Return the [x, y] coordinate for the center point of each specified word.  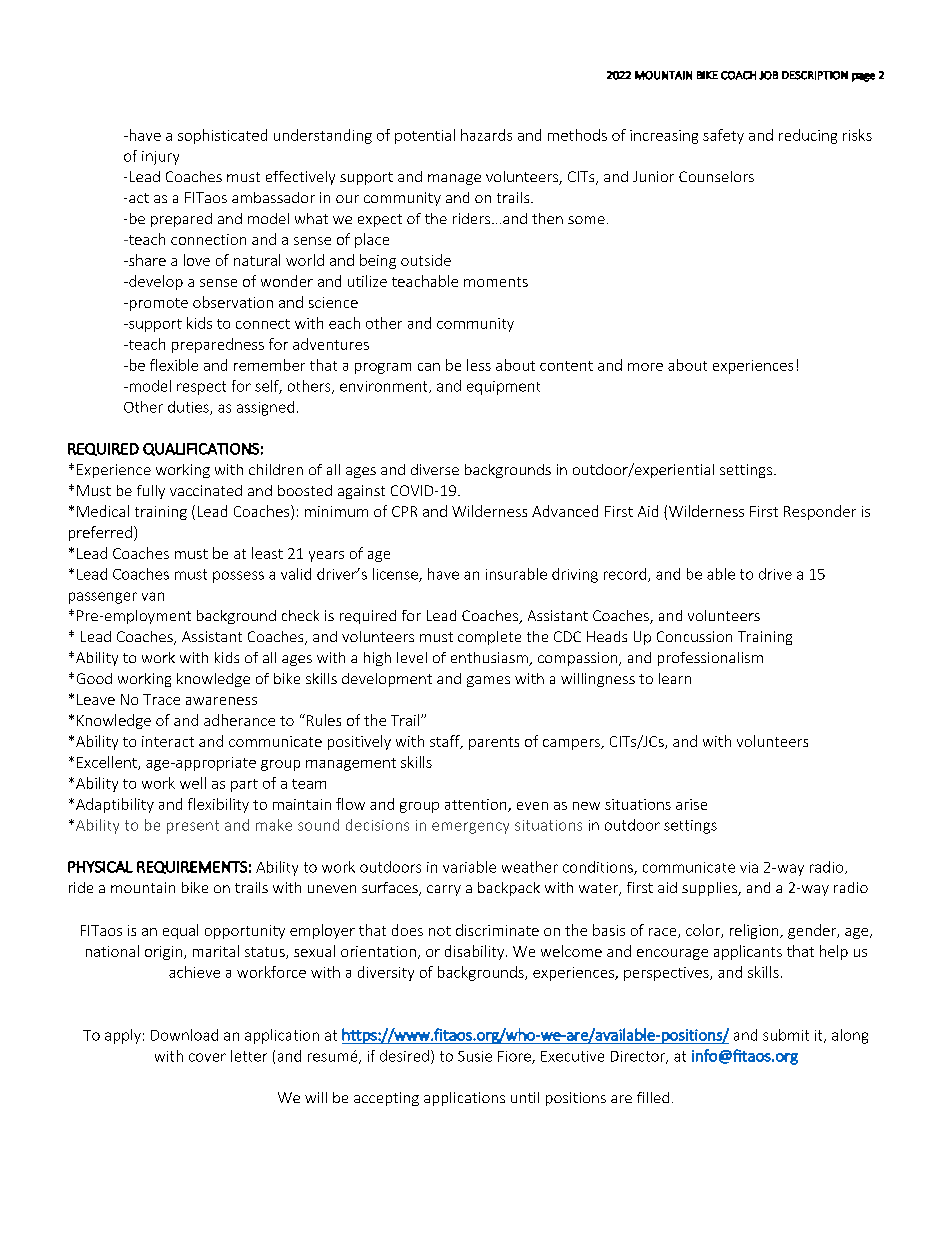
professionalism [710, 659]
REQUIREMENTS [192, 867]
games [488, 681]
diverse [435, 469]
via [749, 867]
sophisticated [222, 136]
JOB [768, 75]
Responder [820, 512]
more [645, 367]
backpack [509, 889]
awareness [221, 701]
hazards [486, 135]
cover [207, 1057]
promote [157, 304]
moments [496, 282]
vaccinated [206, 490]
